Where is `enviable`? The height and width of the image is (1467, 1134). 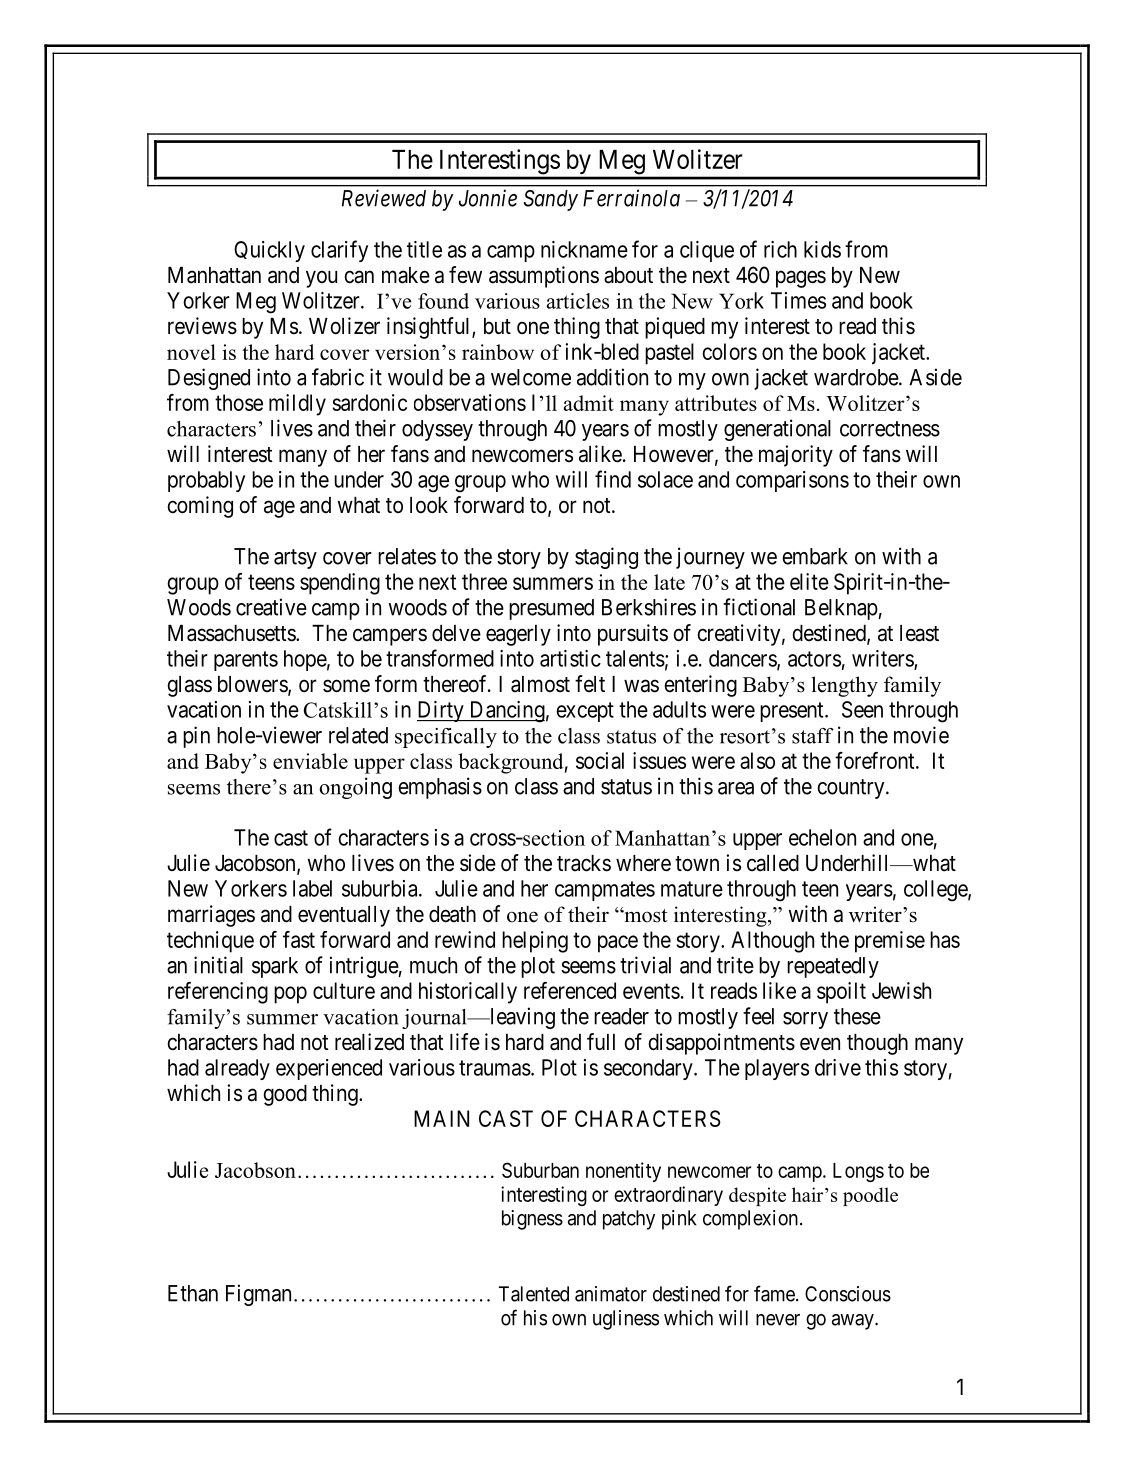 enviable is located at coordinates (310, 761).
